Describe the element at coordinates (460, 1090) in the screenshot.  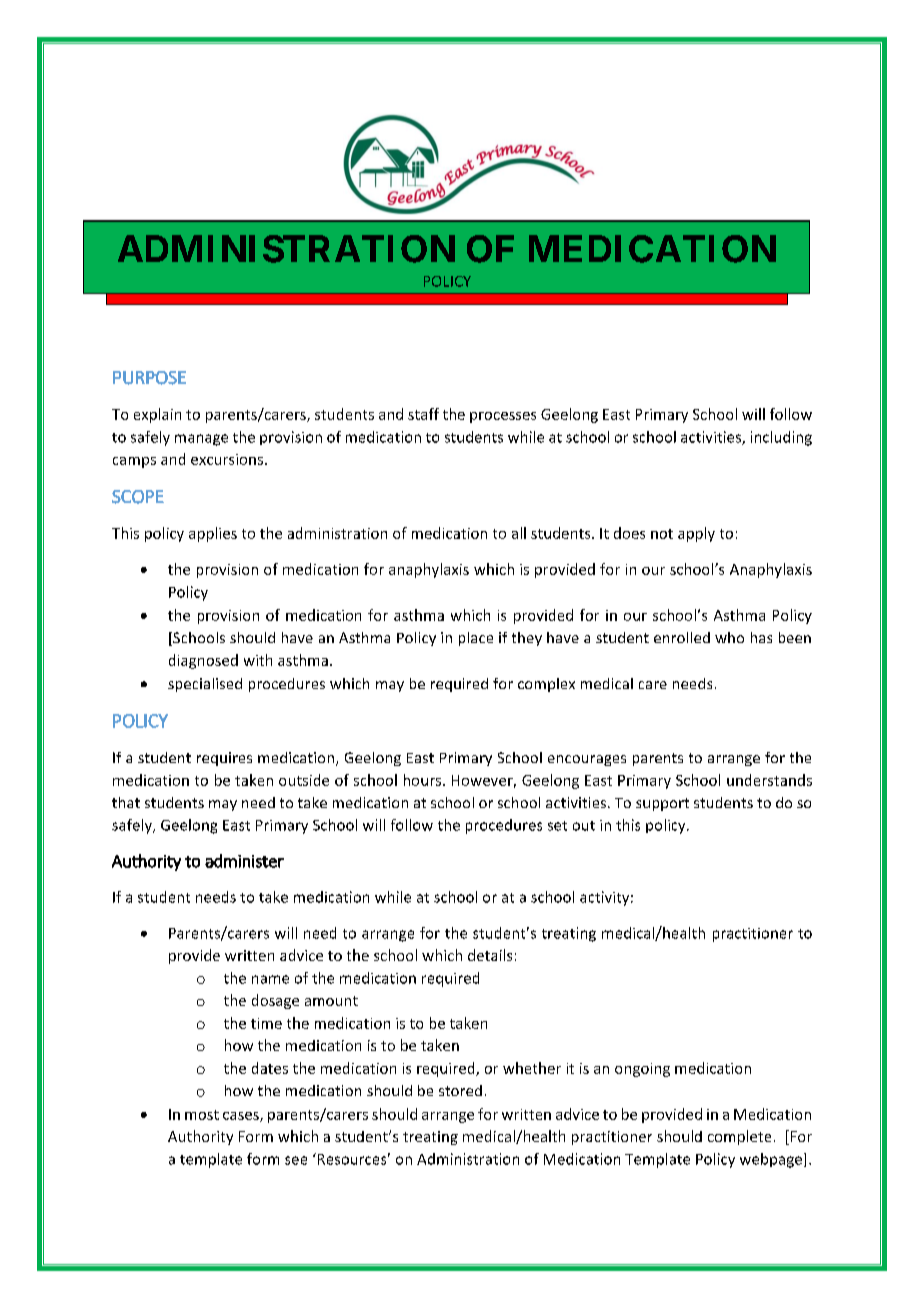
I see `stored` at that location.
